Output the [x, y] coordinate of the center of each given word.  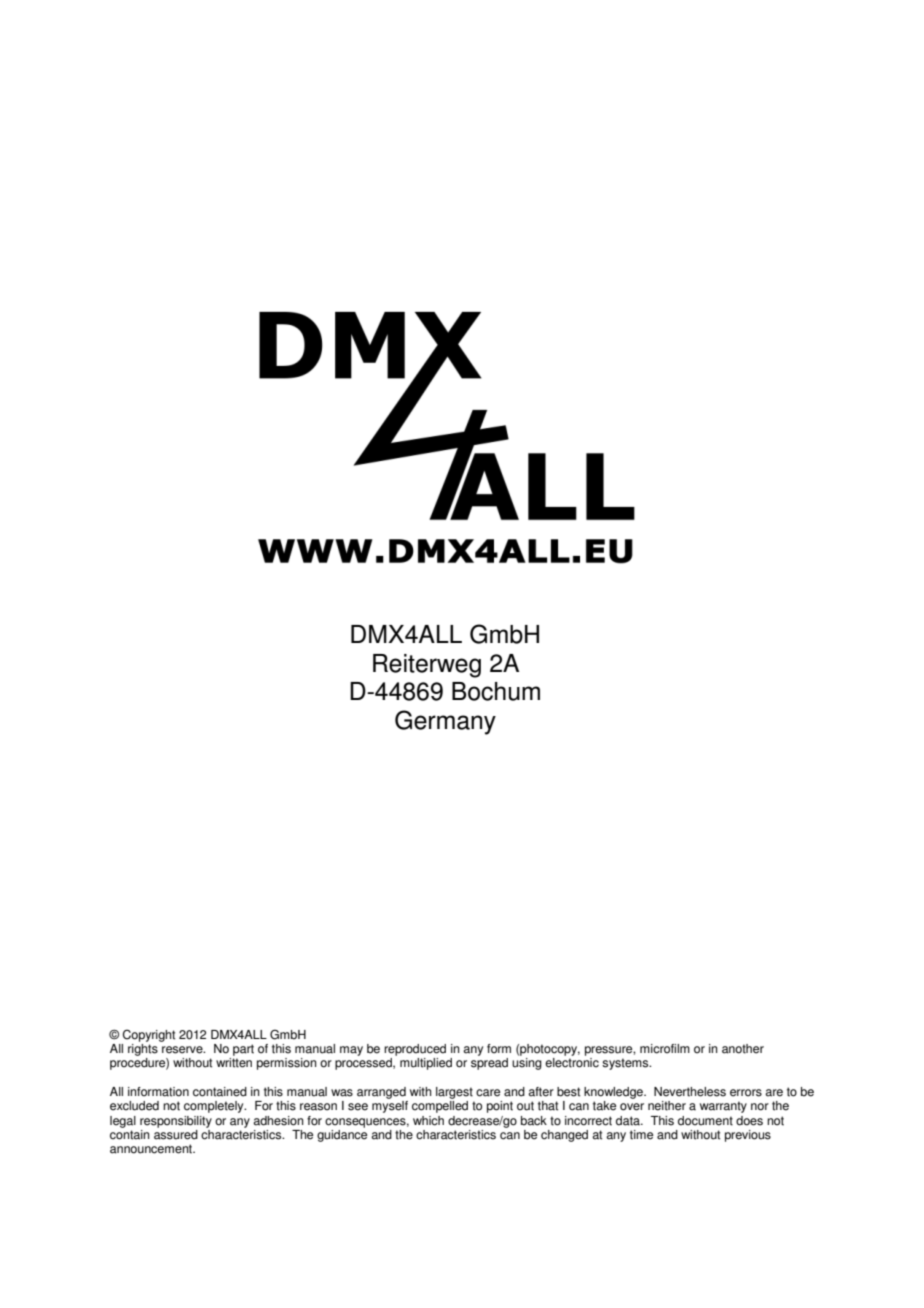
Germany [445, 722]
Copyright [149, 1035]
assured [176, 1133]
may [351, 1051]
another [743, 1049]
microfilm [665, 1049]
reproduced [415, 1050]
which [428, 1121]
